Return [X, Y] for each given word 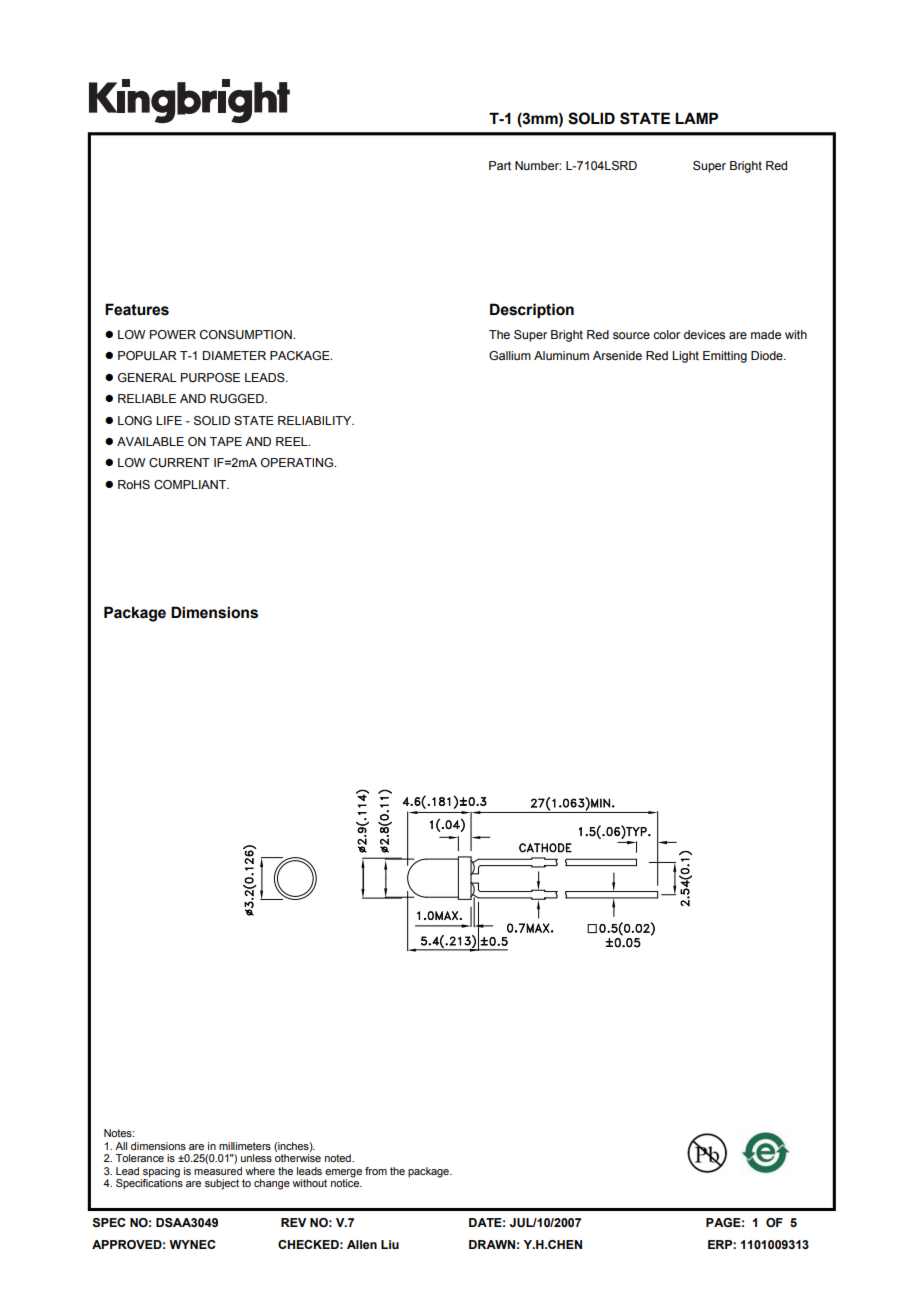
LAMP [696, 118]
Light [685, 357]
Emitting [725, 357]
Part [500, 165]
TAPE [226, 441]
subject [222, 1184]
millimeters [245, 1146]
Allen [362, 1244]
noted [339, 1158]
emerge [343, 1174]
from [376, 1171]
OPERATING [298, 462]
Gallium [510, 355]
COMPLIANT [191, 484]
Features [137, 309]
